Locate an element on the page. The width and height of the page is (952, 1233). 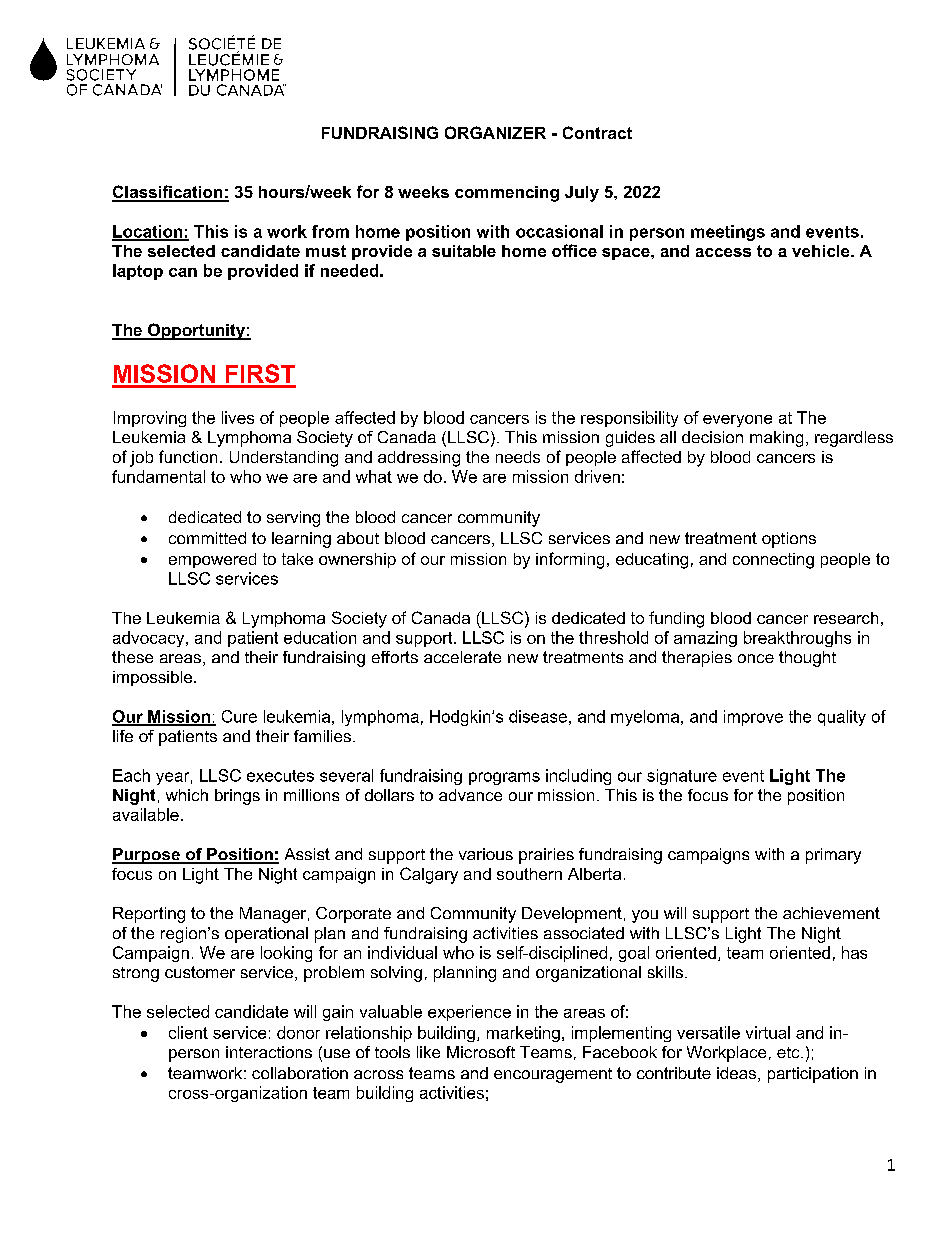
lives is located at coordinates (238, 417).
